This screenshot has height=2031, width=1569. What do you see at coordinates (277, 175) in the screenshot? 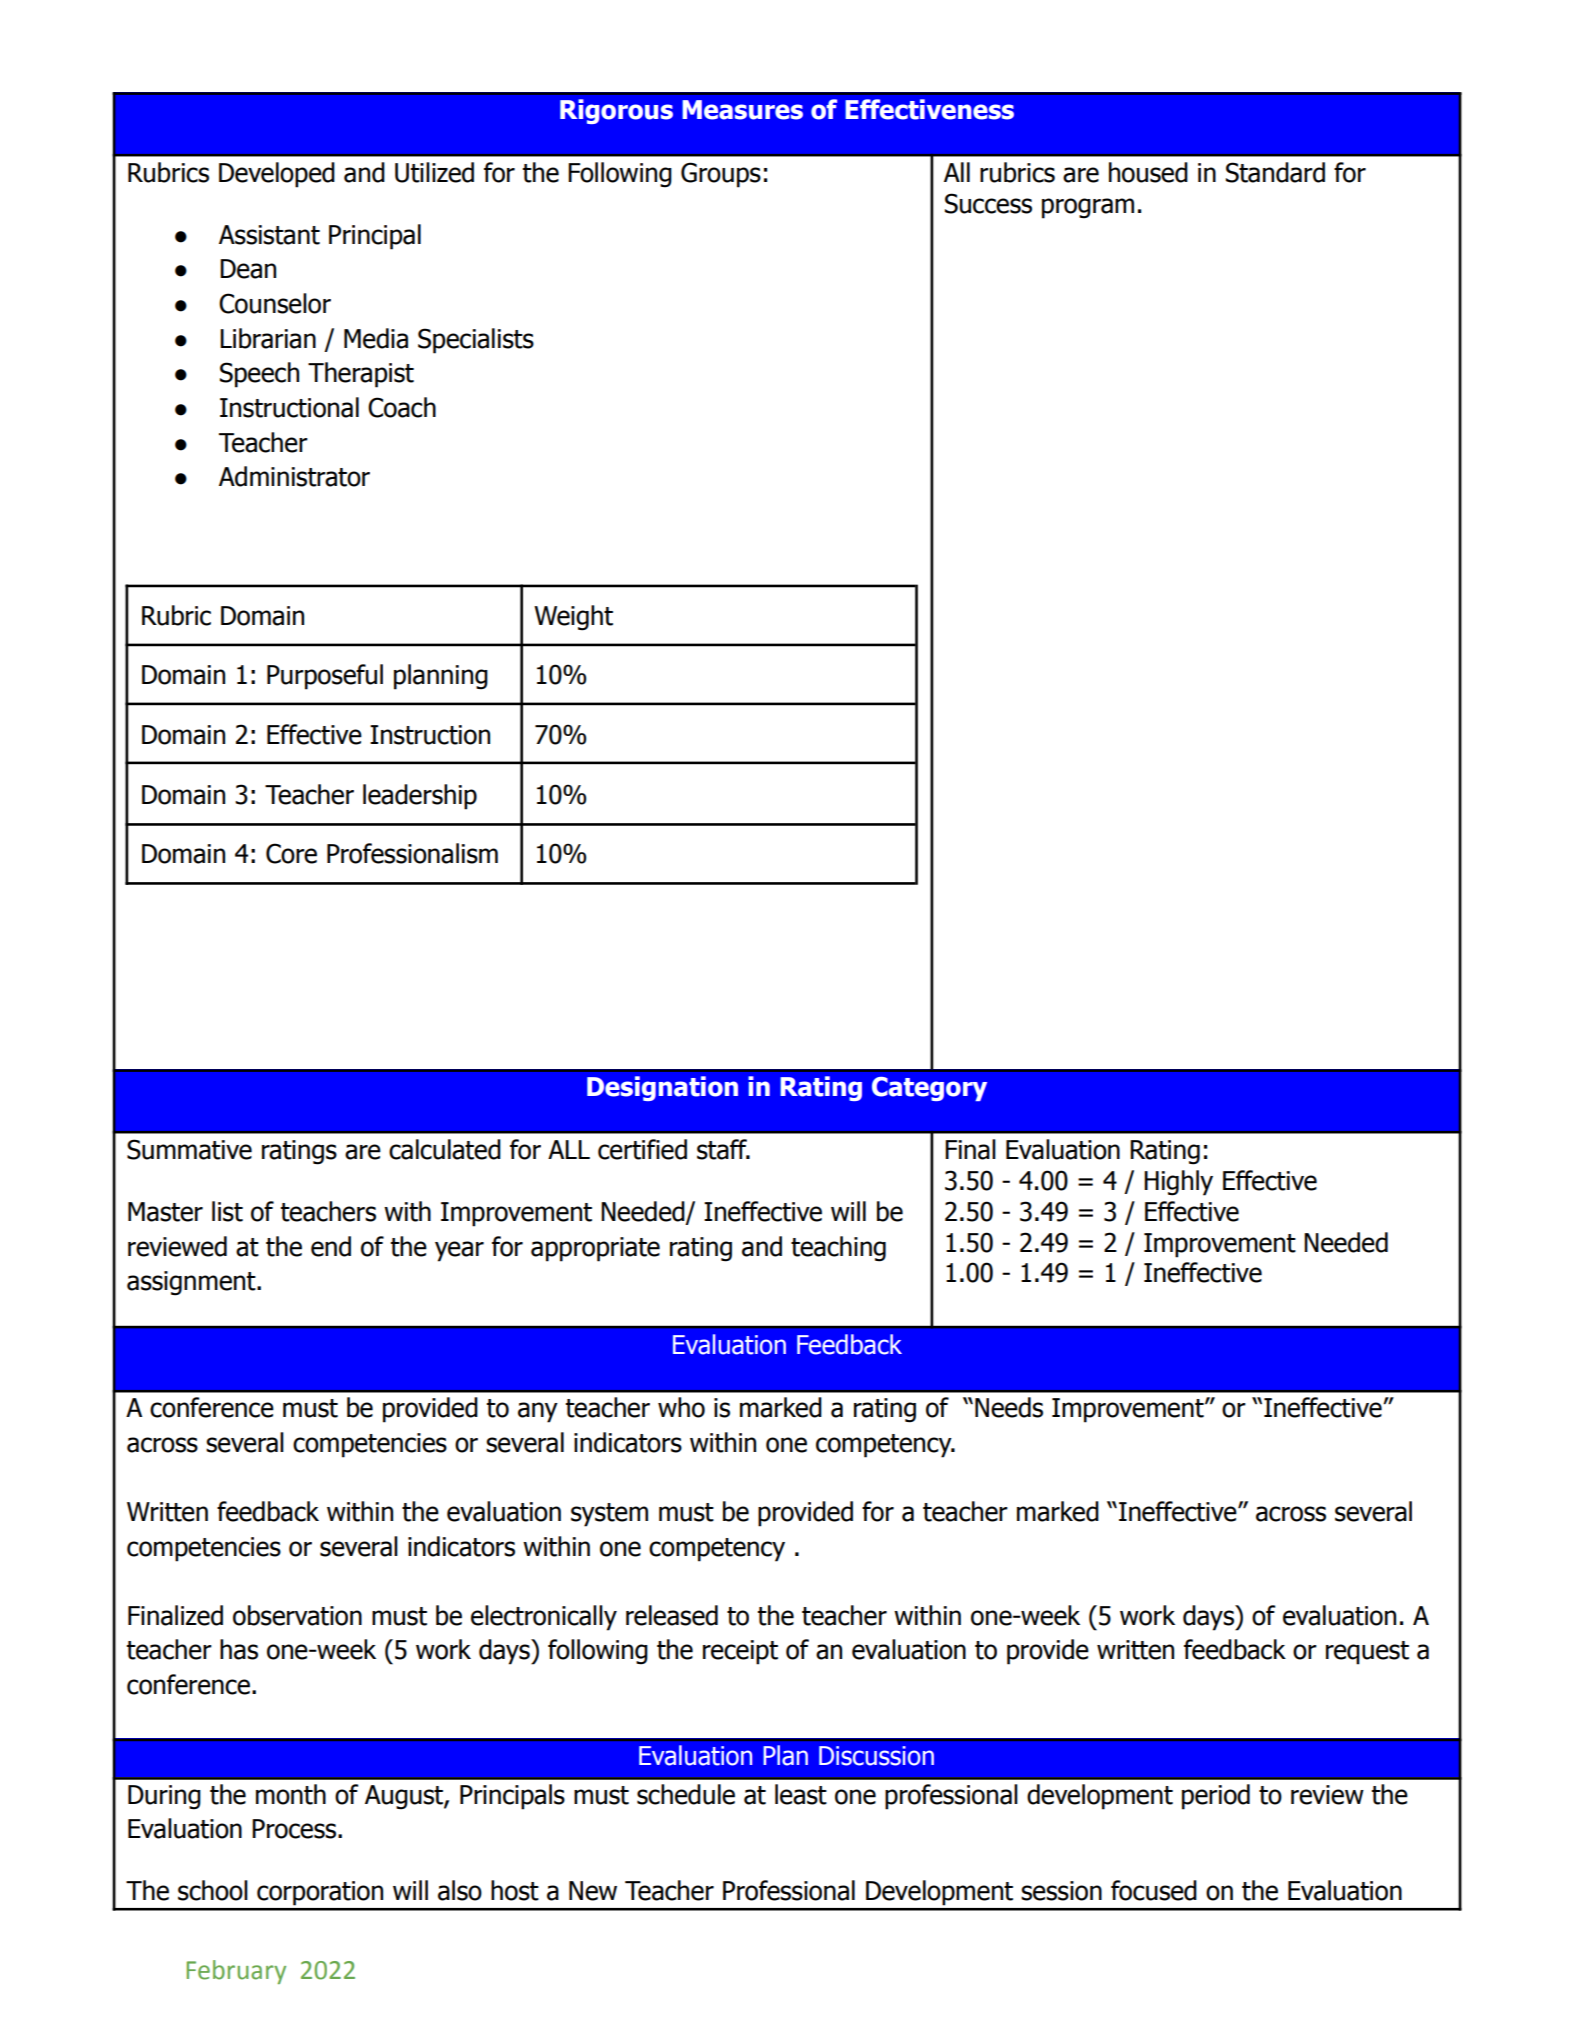
I see `Developed` at bounding box center [277, 175].
